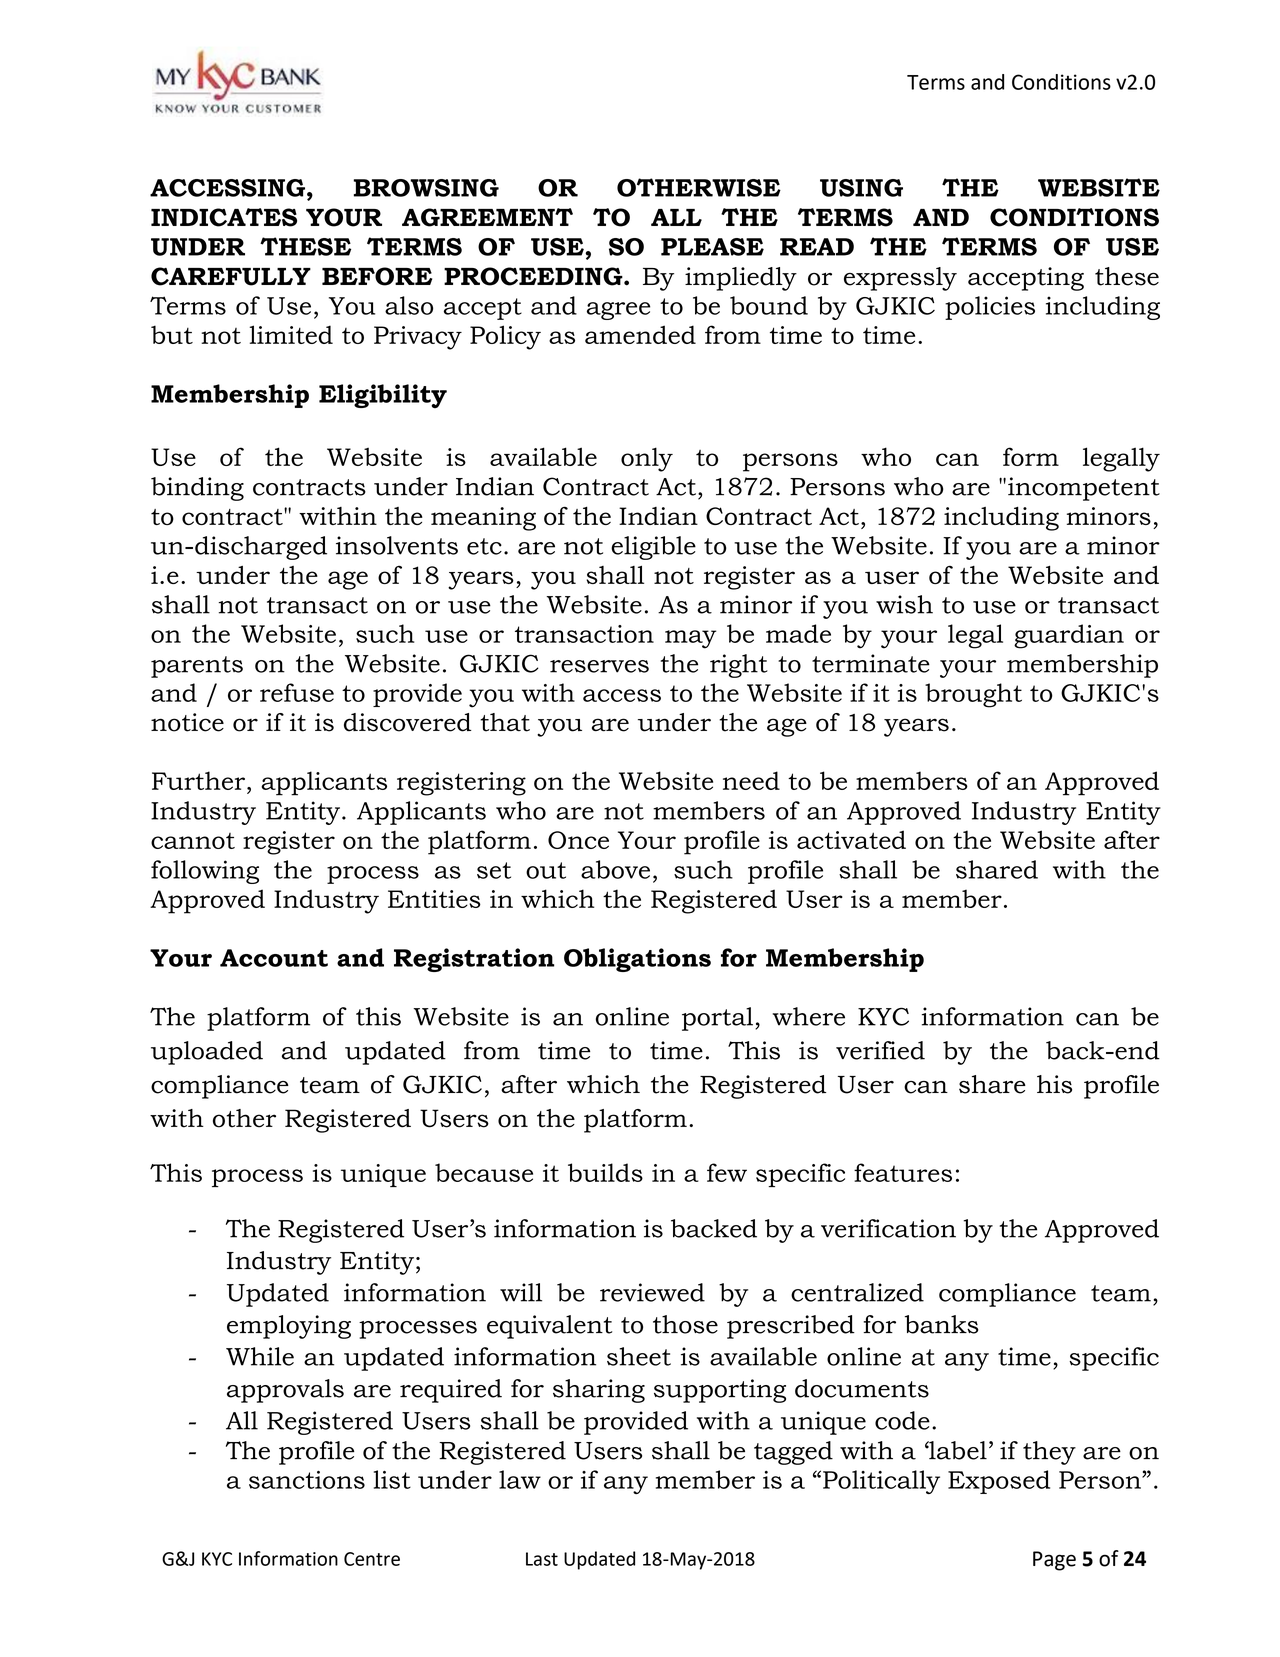 This page has width=1280, height=1657. I want to click on binding, so click(197, 489).
